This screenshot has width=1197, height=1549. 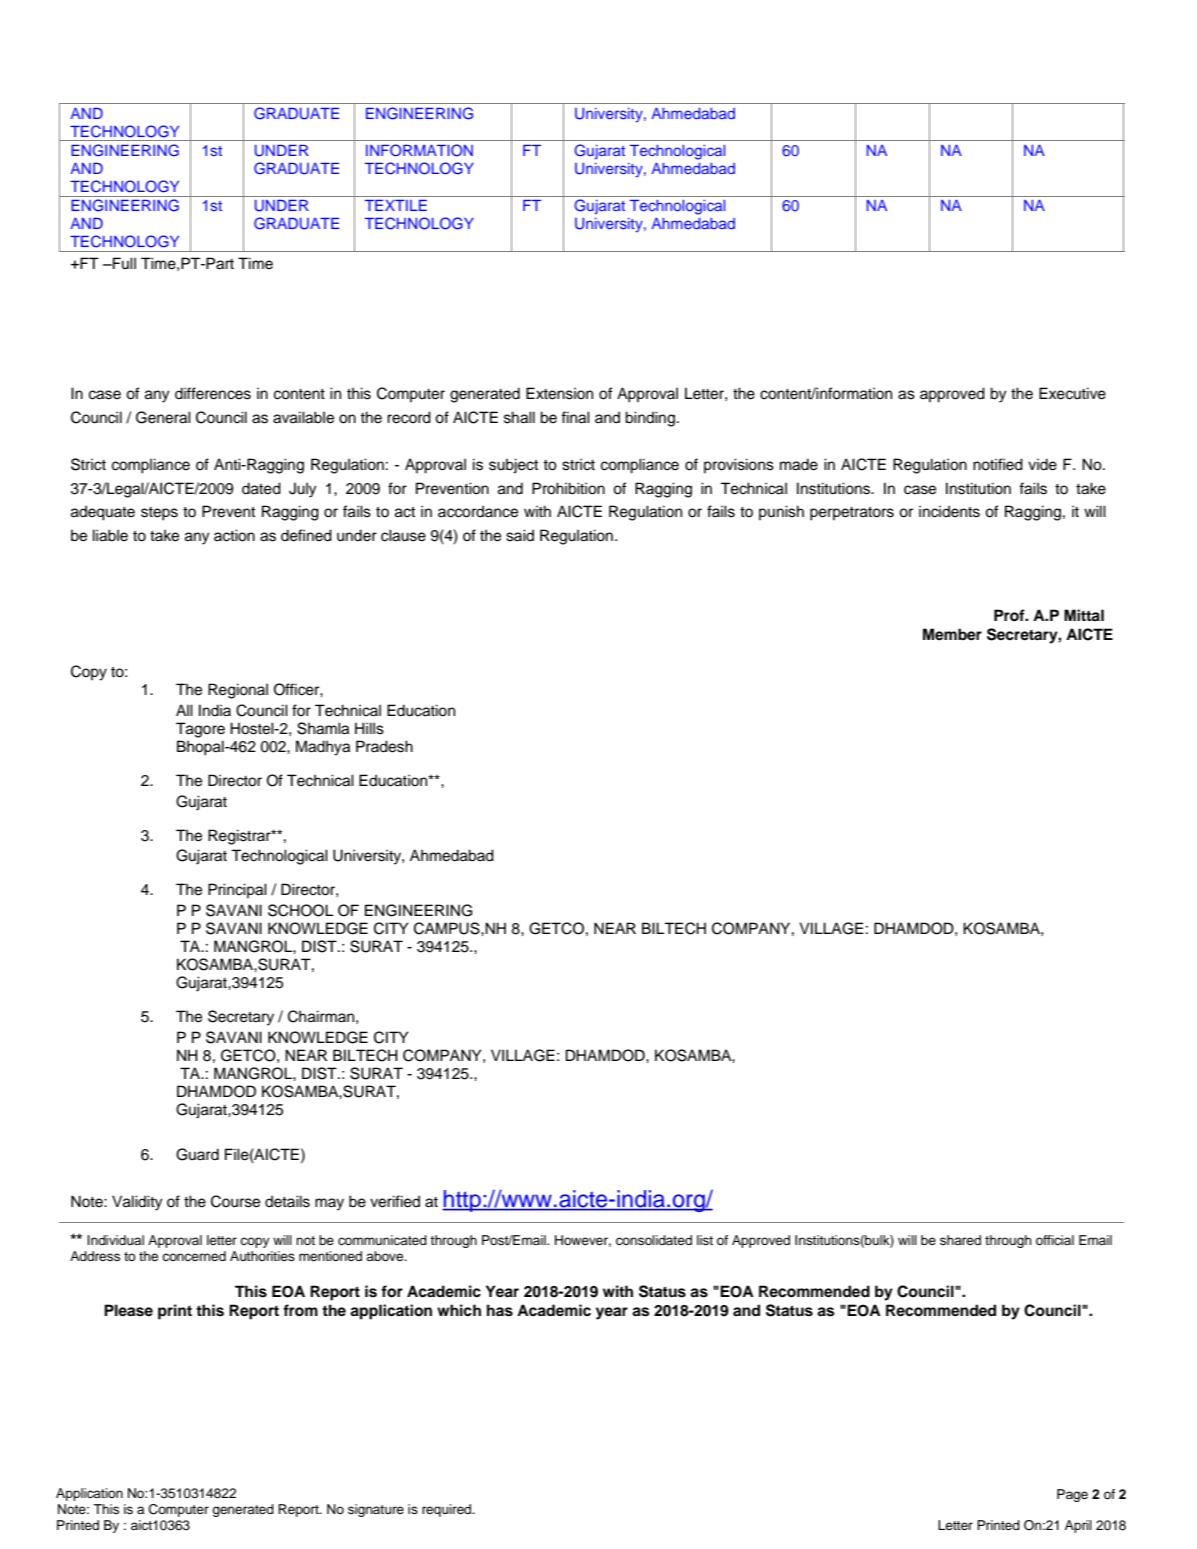 What do you see at coordinates (448, 1510) in the screenshot?
I see `required` at bounding box center [448, 1510].
